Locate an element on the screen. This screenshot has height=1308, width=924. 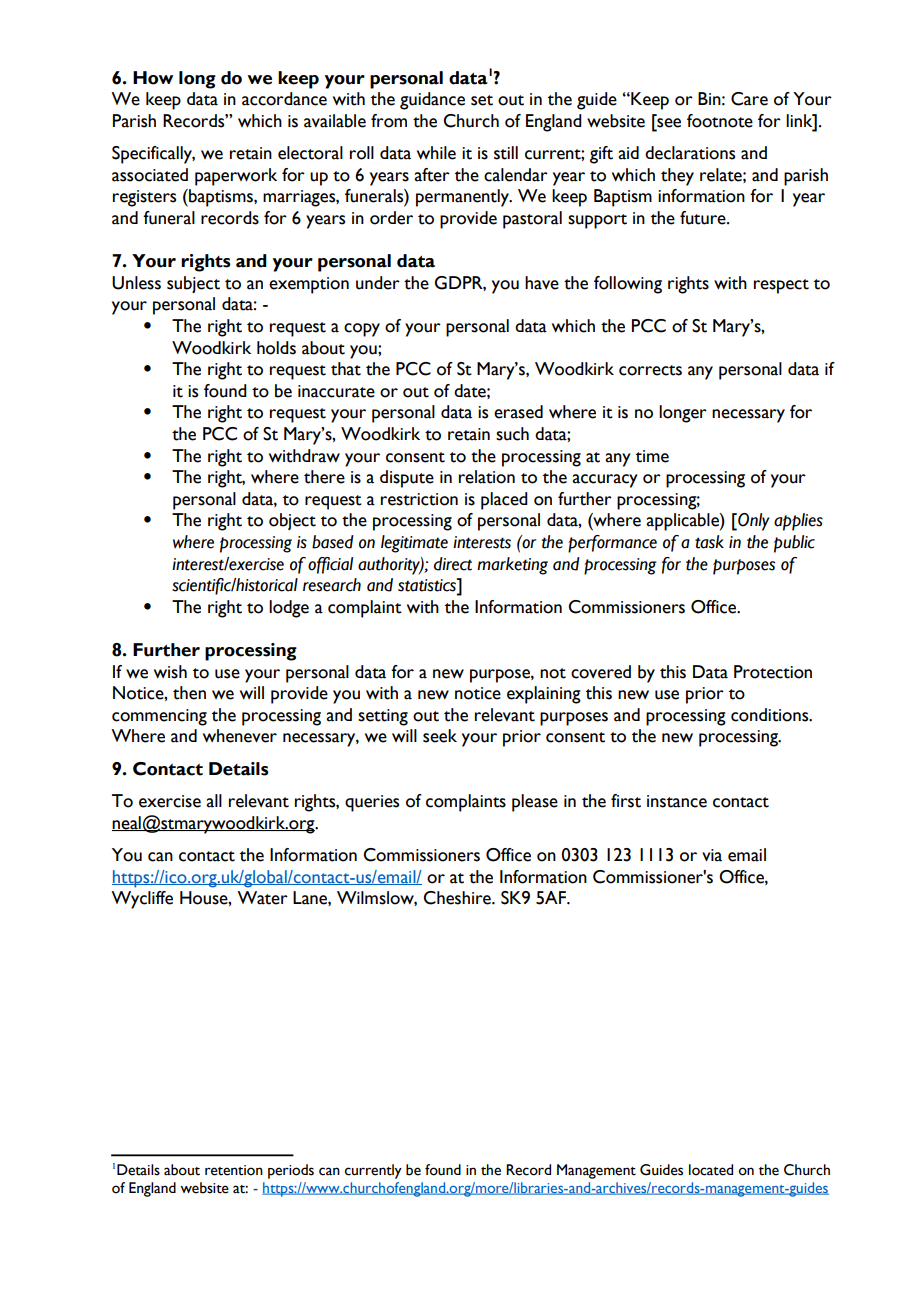
accordance is located at coordinates (284, 99).
